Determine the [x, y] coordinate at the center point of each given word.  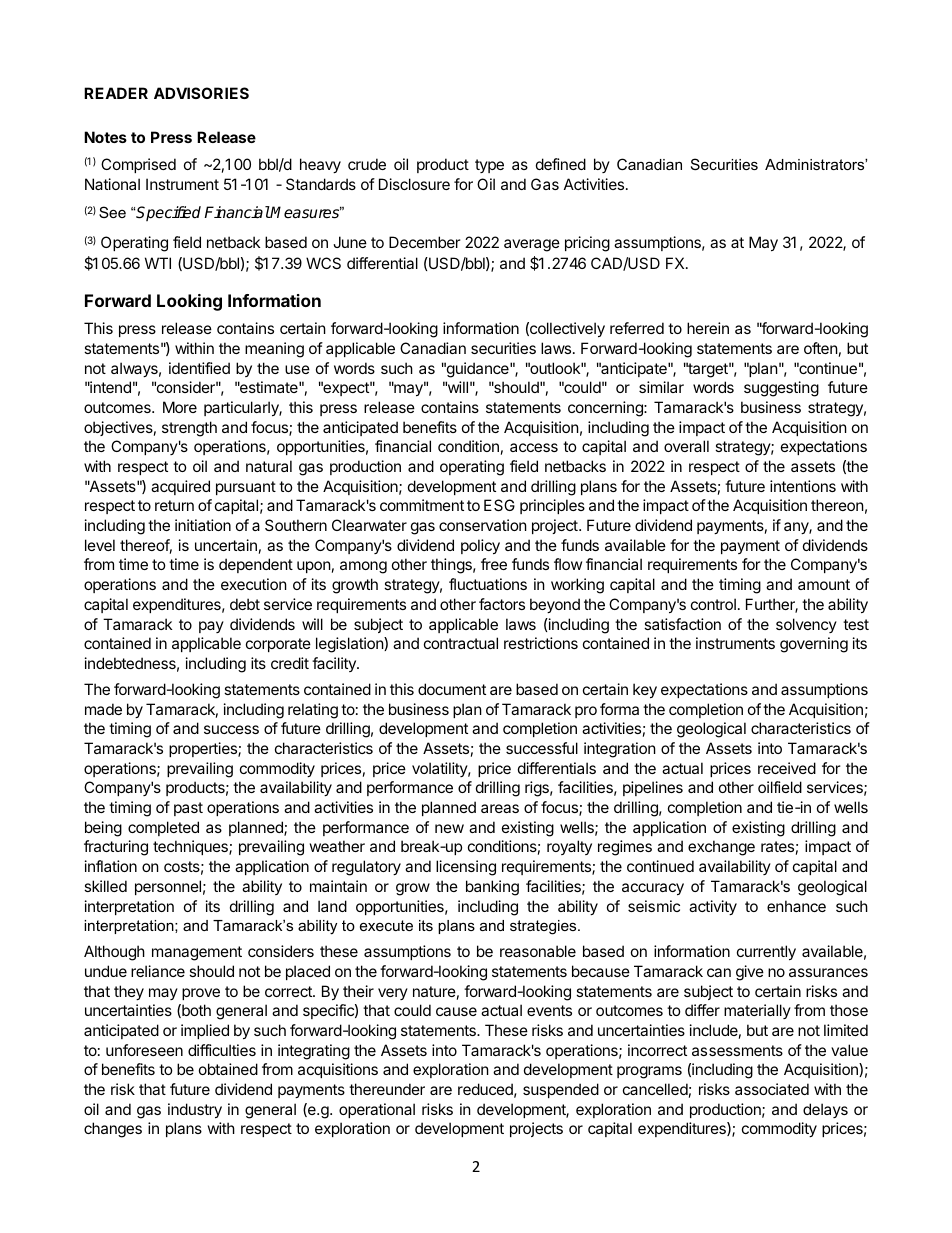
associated [772, 1089]
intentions [803, 486]
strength [189, 429]
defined [561, 164]
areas [500, 808]
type [489, 166]
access [534, 447]
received [787, 768]
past [188, 809]
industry [195, 1110]
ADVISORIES [201, 93]
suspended [561, 1090]
